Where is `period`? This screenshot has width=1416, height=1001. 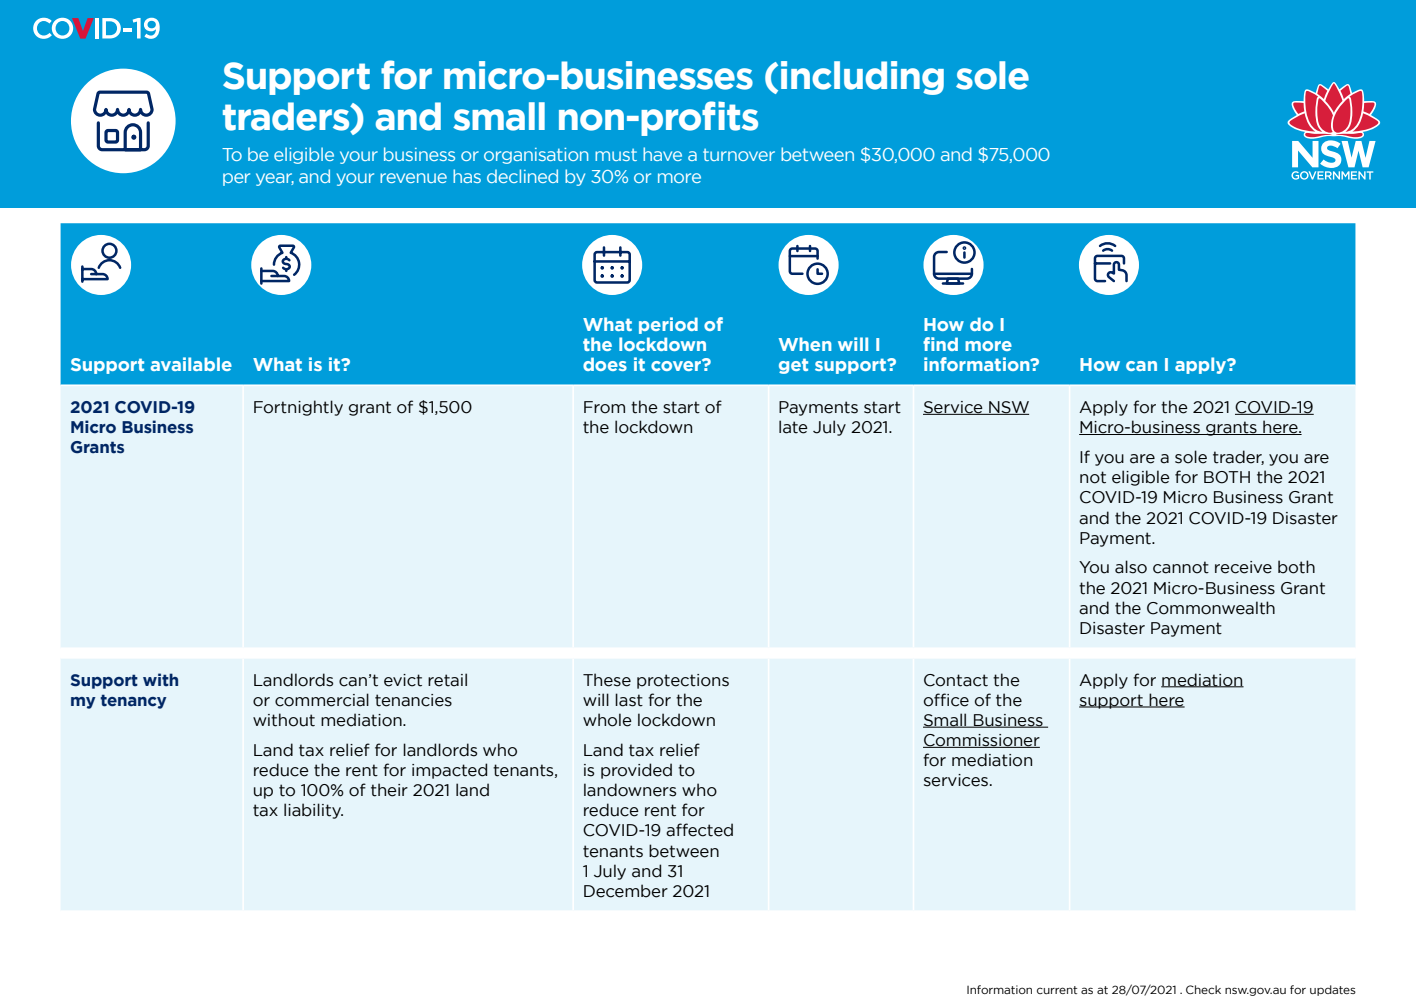 period is located at coordinates (668, 325).
